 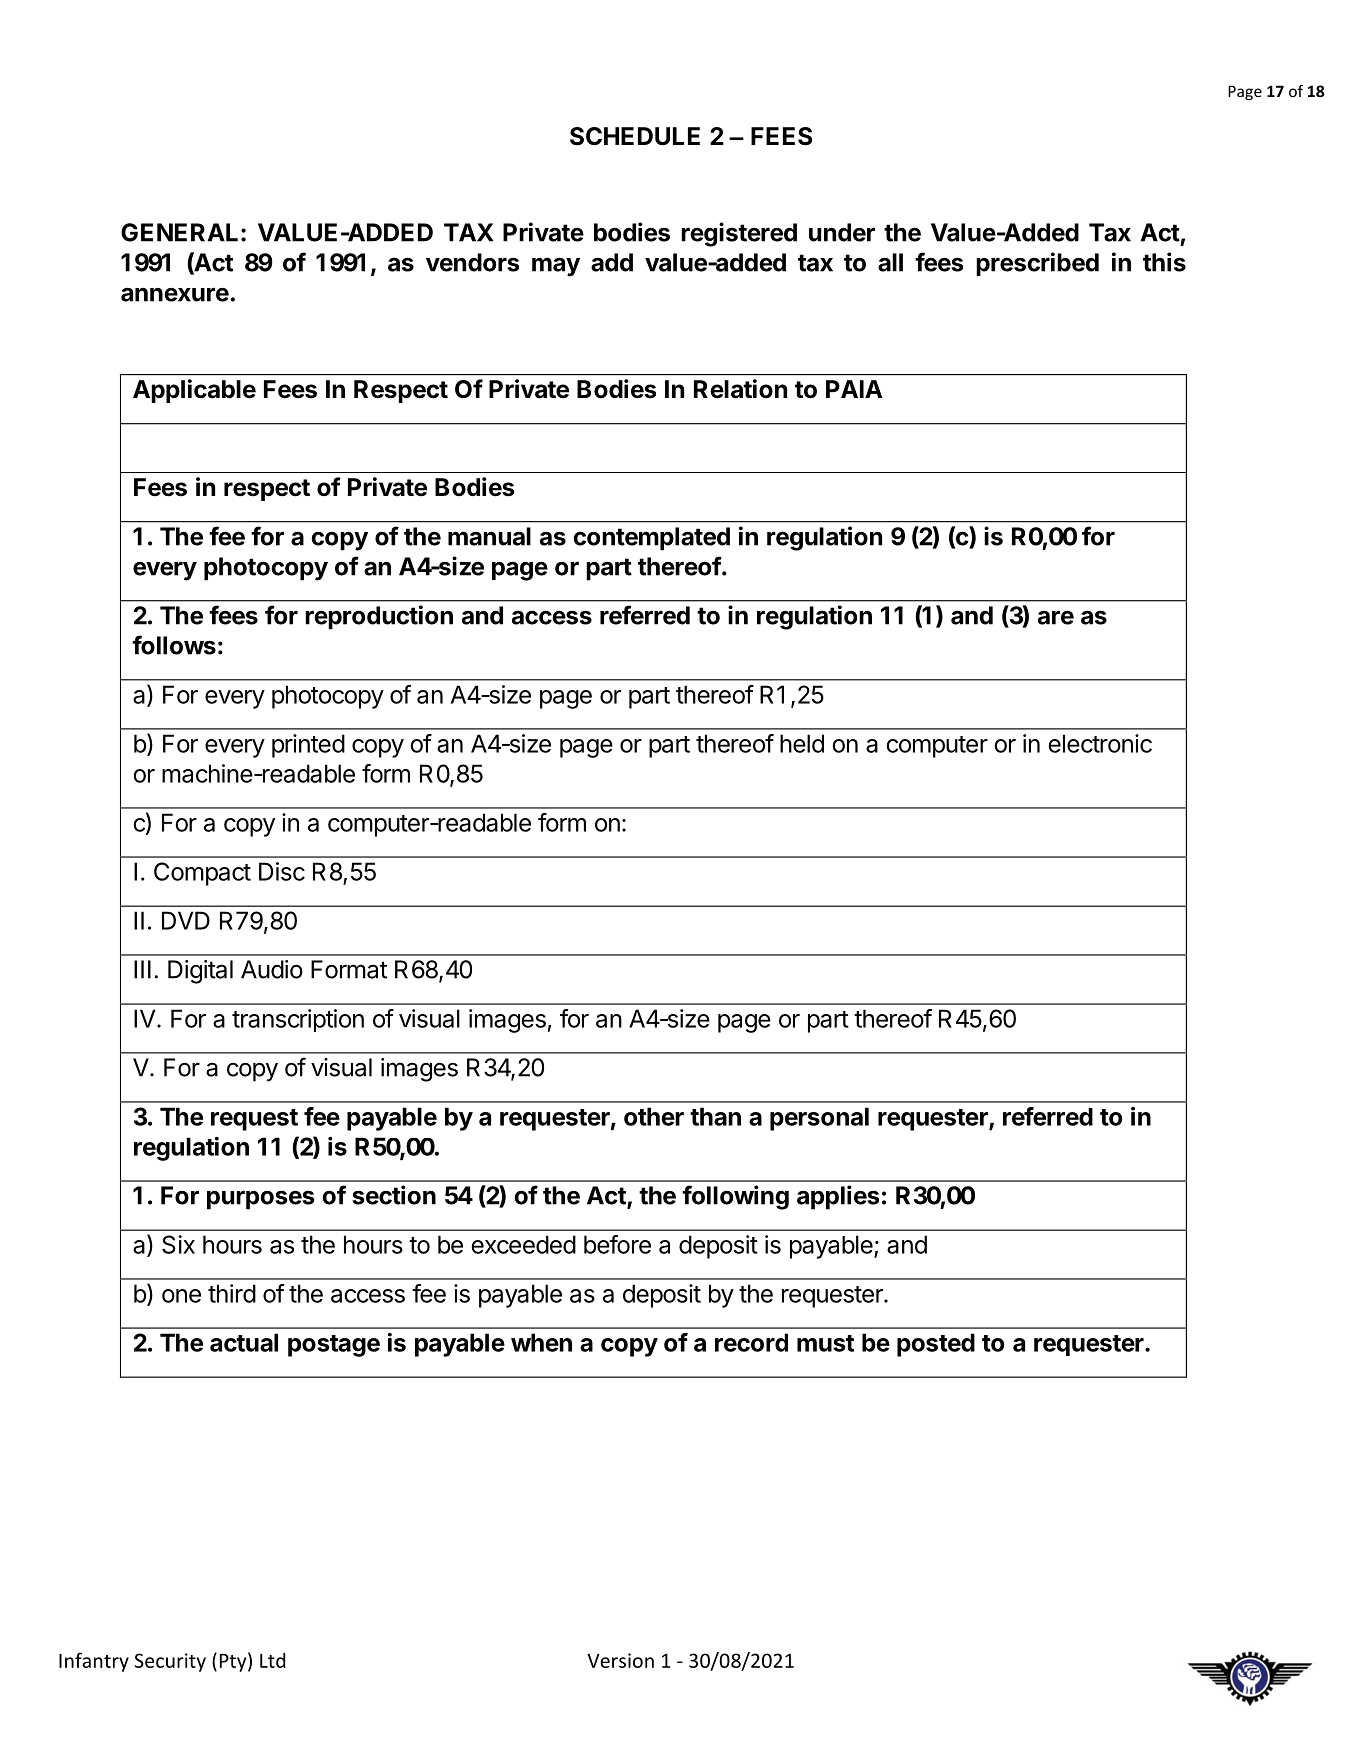 What do you see at coordinates (1037, 264) in the screenshot?
I see `prescribed` at bounding box center [1037, 264].
